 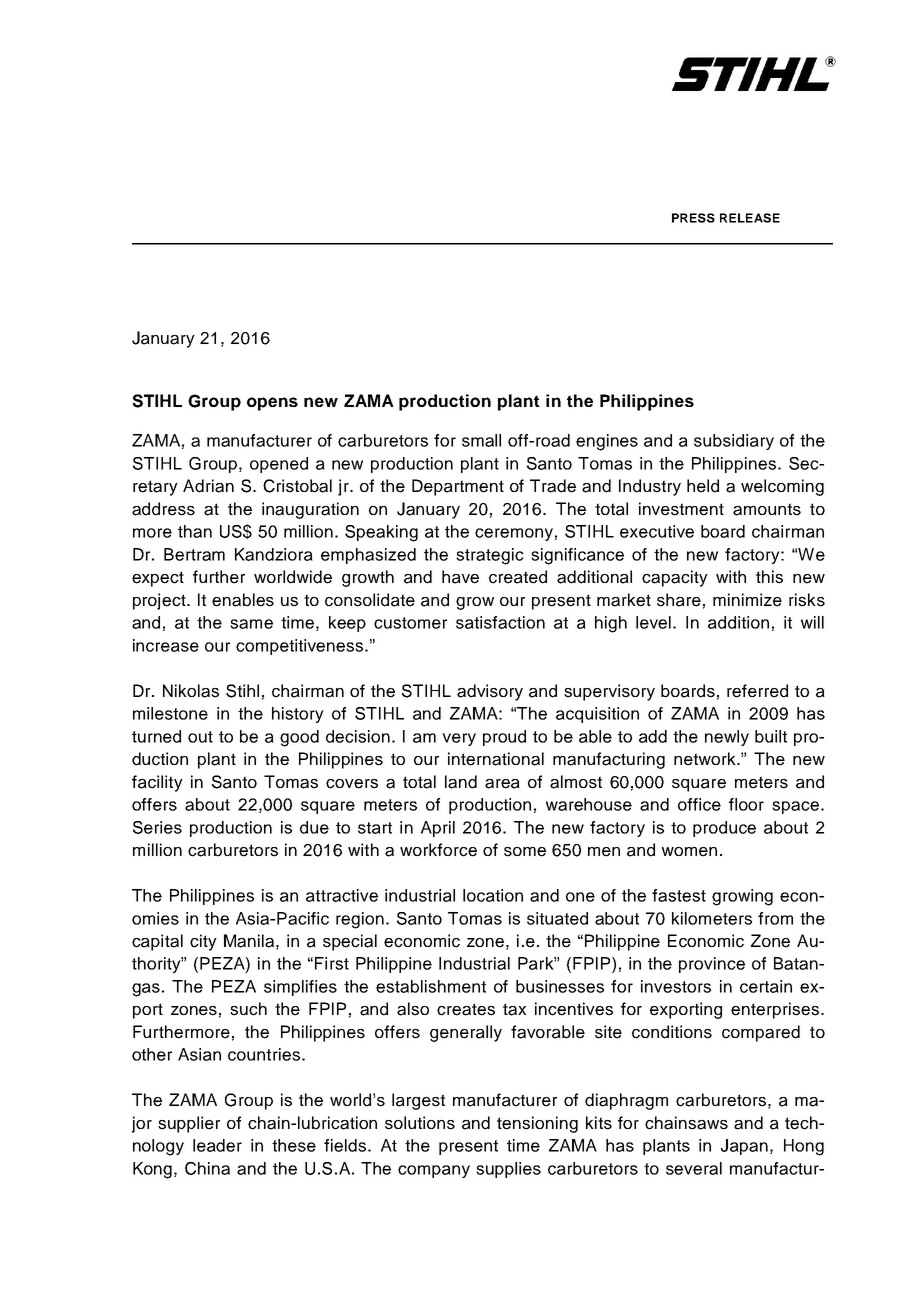 What do you see at coordinates (744, 1147) in the page?
I see `Japan` at bounding box center [744, 1147].
